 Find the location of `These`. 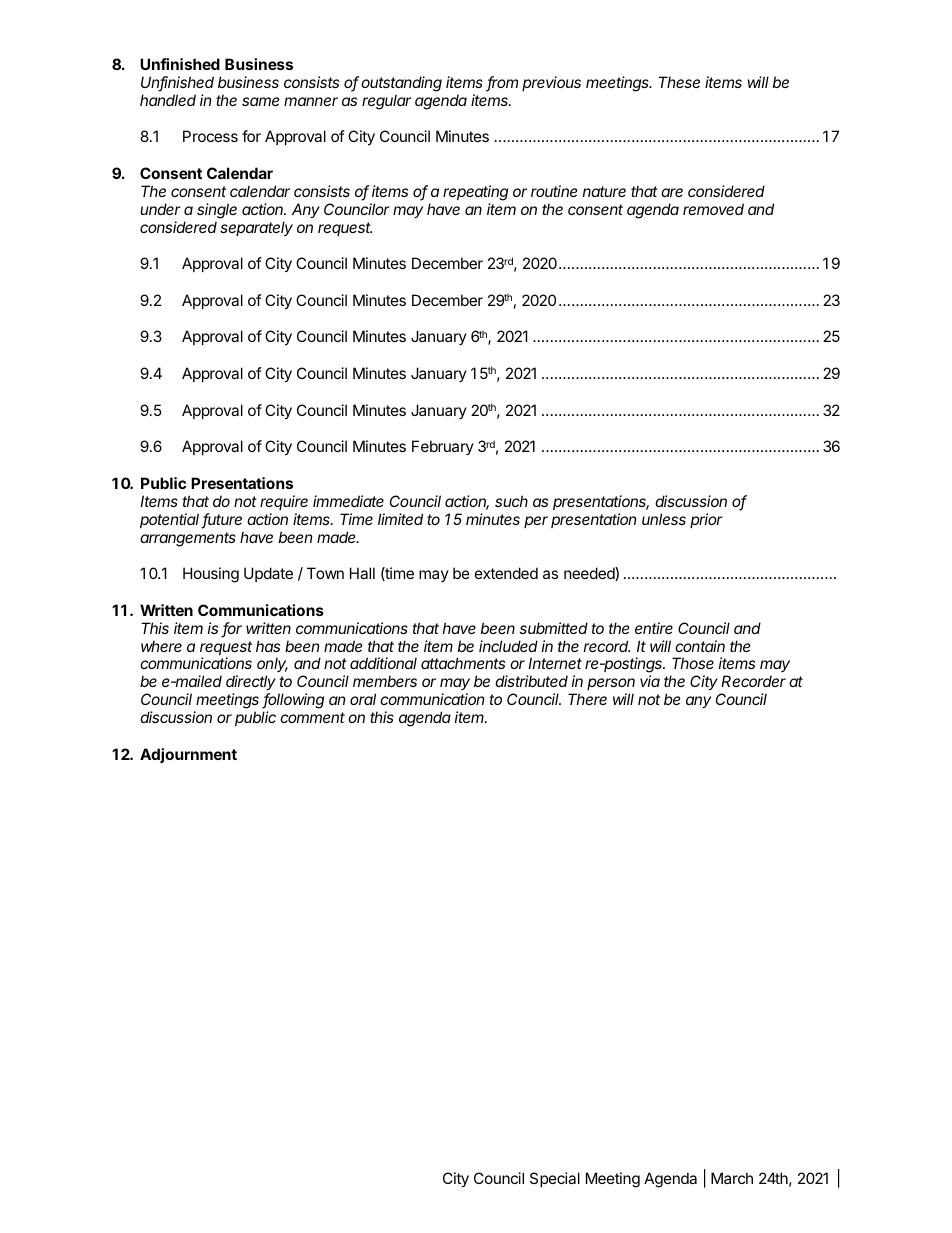

These is located at coordinates (679, 82).
